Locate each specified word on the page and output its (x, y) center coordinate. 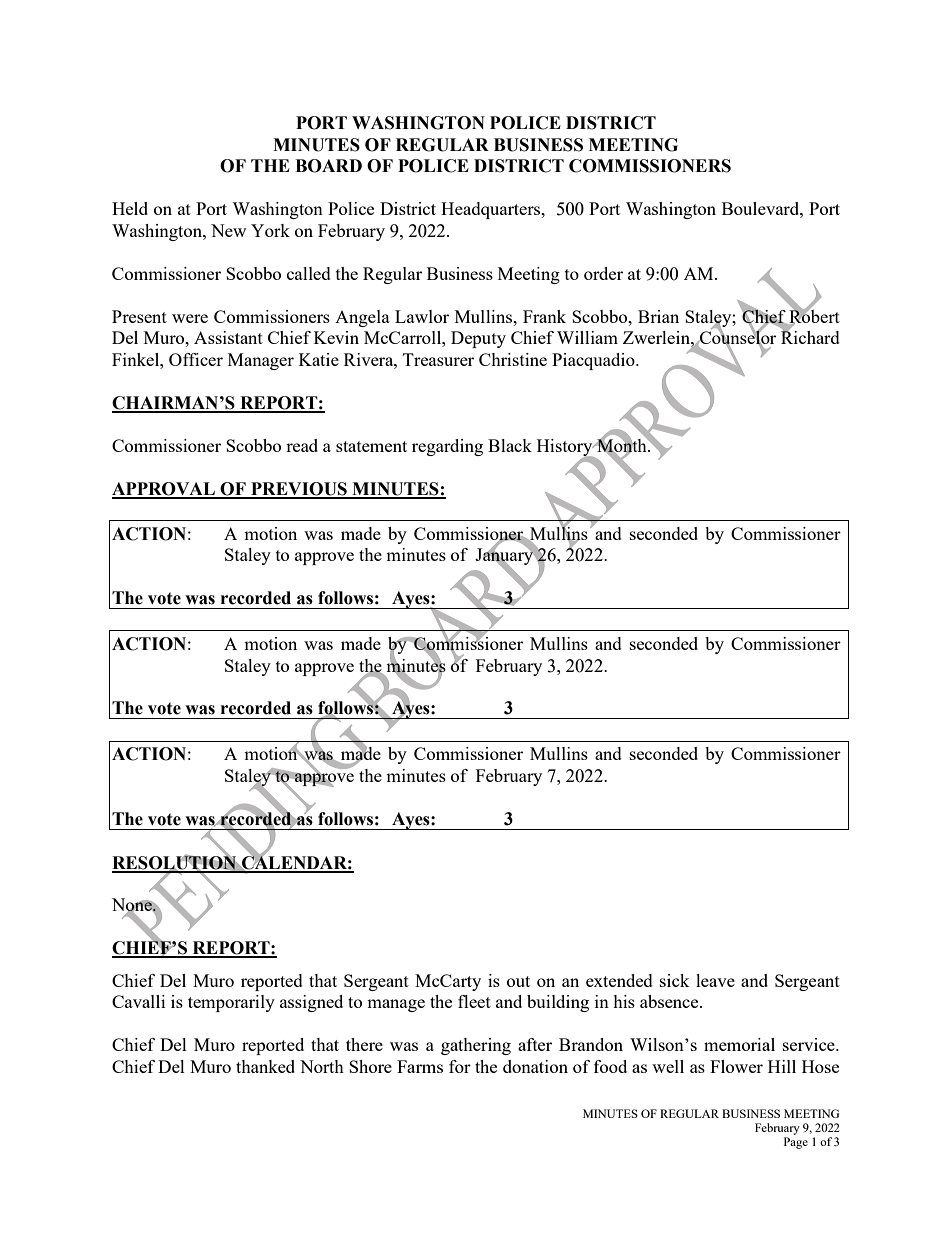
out (518, 981)
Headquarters (492, 210)
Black (510, 445)
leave (715, 980)
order (603, 273)
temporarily (231, 1003)
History (566, 448)
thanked (265, 1066)
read (302, 445)
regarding (447, 447)
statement (371, 446)
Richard (810, 336)
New (228, 230)
